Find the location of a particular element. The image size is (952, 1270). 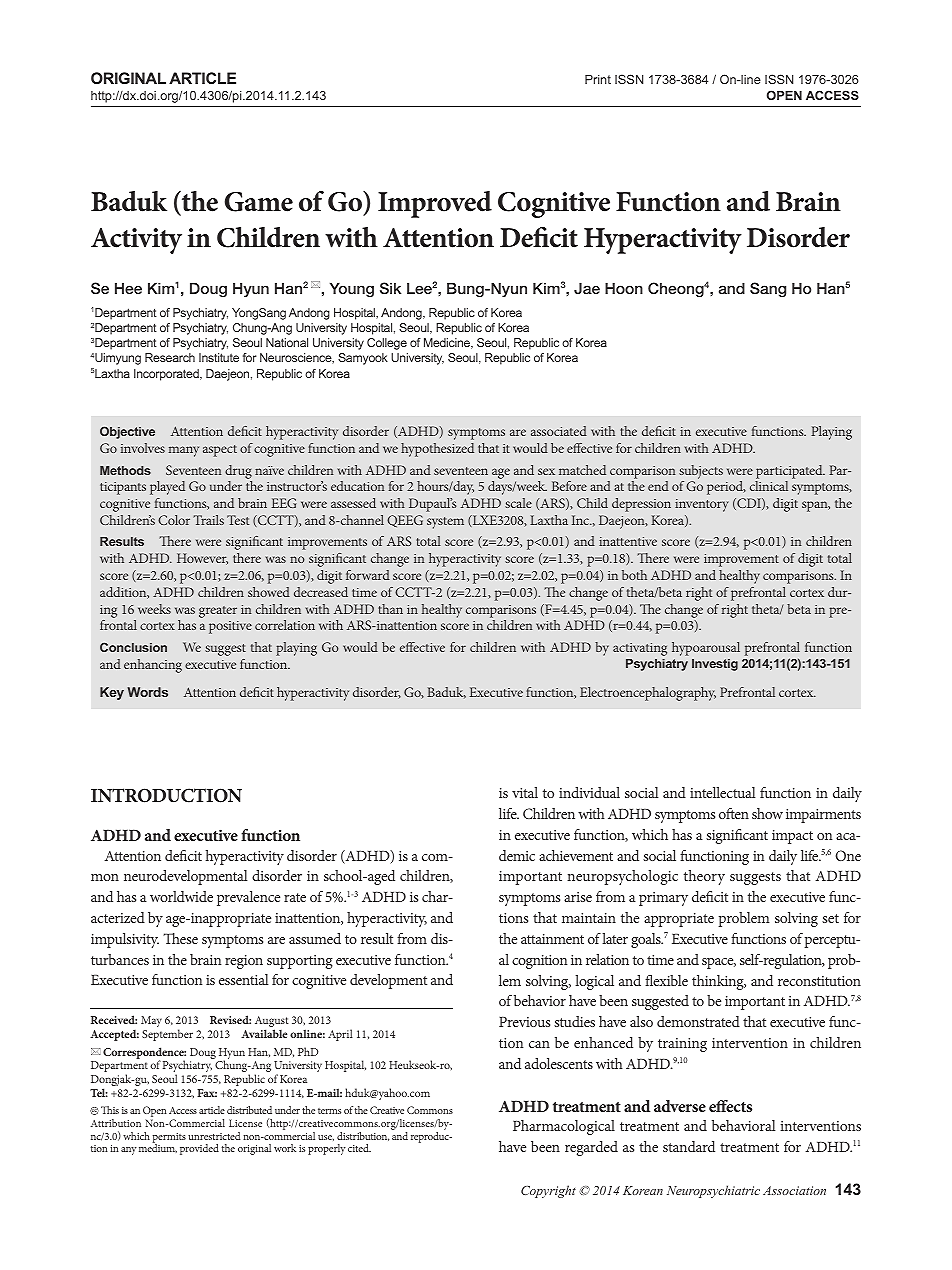

Jae is located at coordinates (587, 288).
